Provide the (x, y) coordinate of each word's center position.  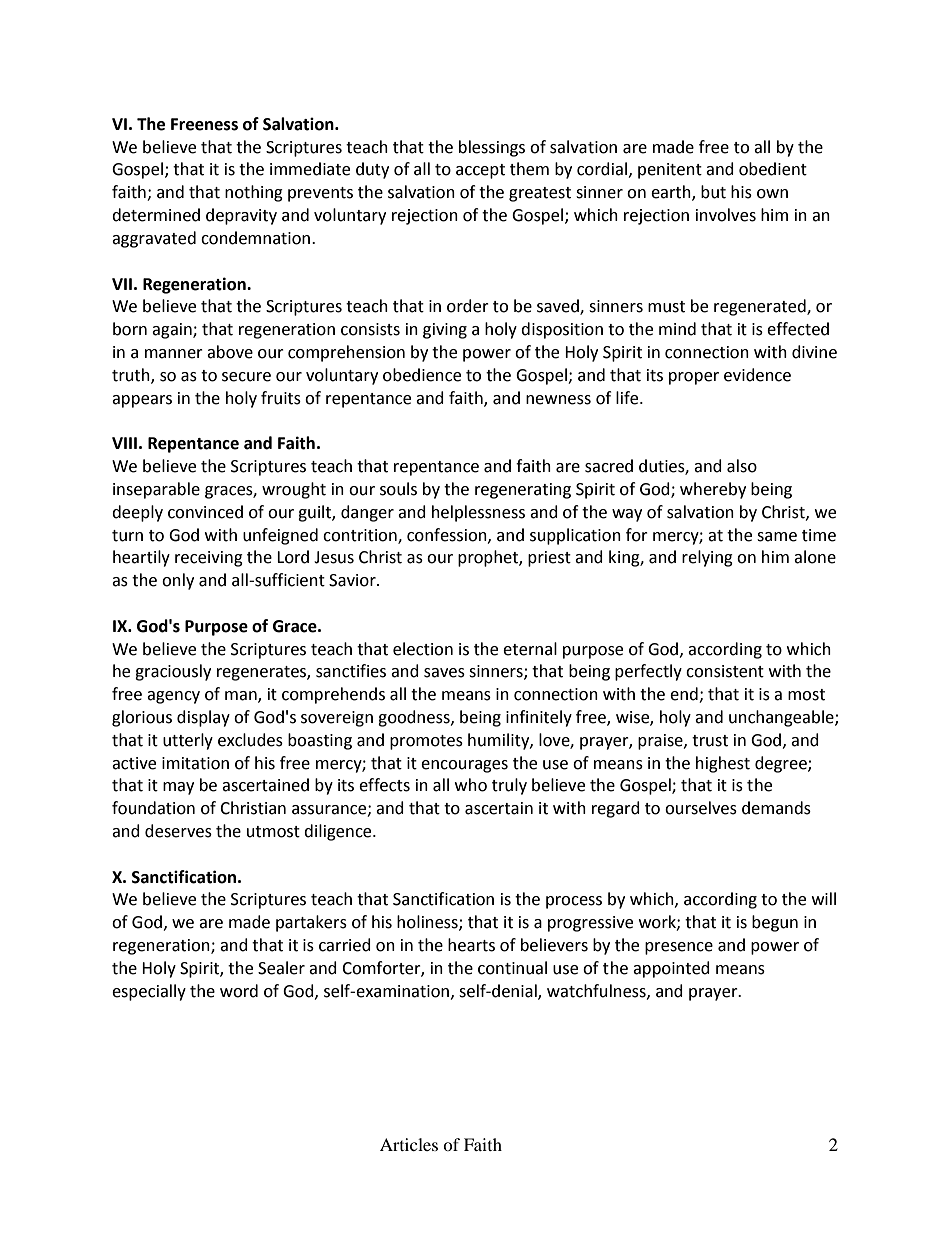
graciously (173, 672)
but (713, 192)
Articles (409, 1144)
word (239, 991)
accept (480, 171)
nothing (254, 193)
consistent (725, 671)
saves (444, 673)
